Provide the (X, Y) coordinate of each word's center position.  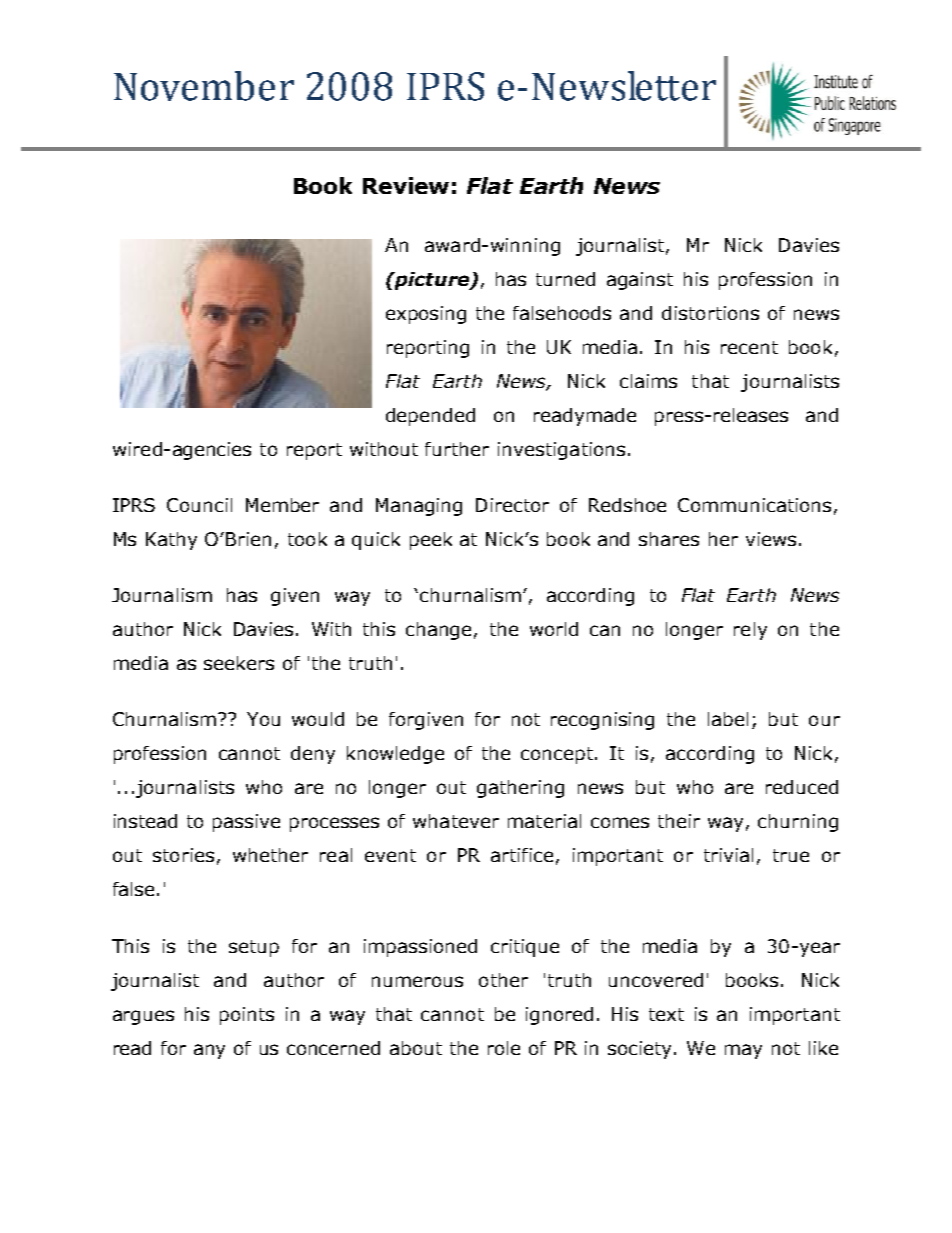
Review (406, 185)
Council (199, 505)
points (247, 1016)
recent (749, 347)
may (743, 1051)
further (457, 449)
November (204, 86)
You (263, 719)
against (640, 281)
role (504, 1048)
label (728, 719)
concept (558, 755)
